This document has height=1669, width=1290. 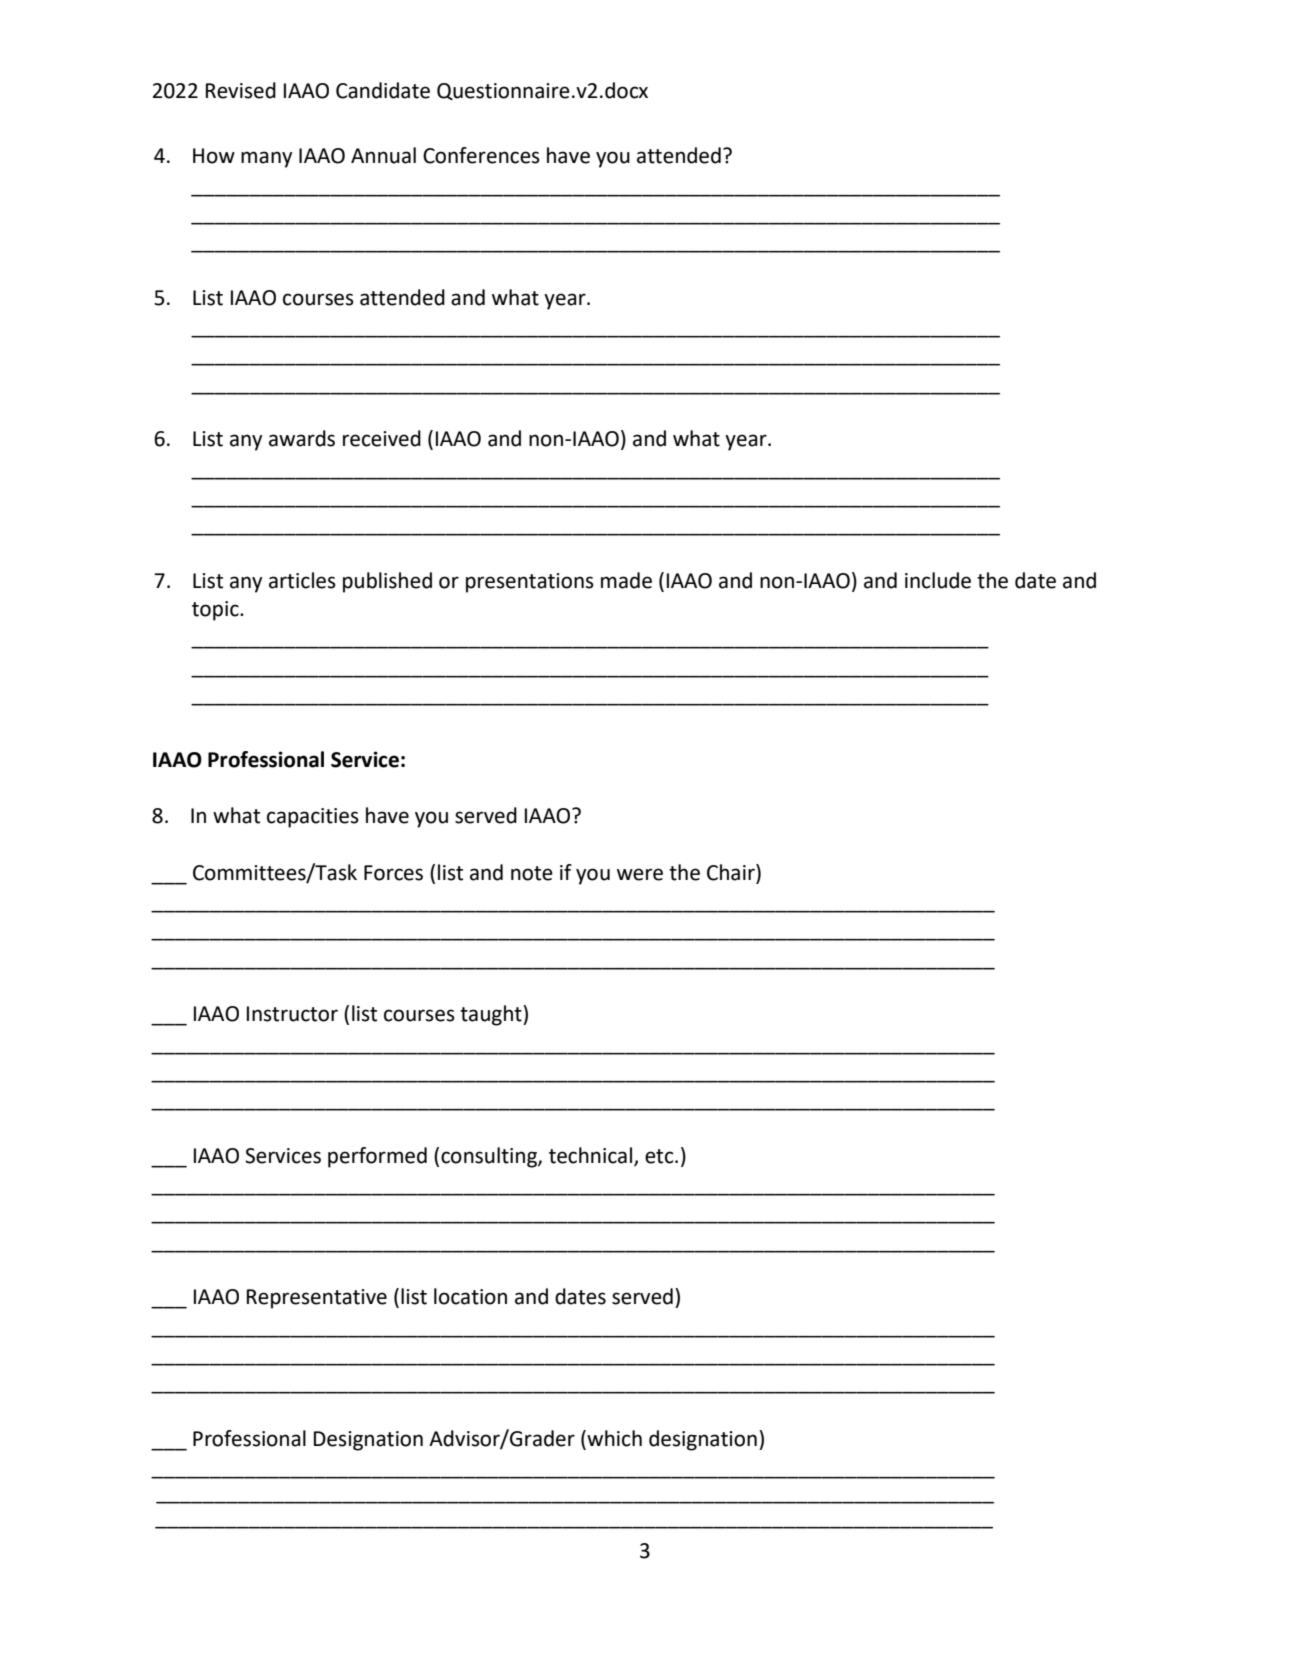 What do you see at coordinates (938, 580) in the document?
I see `include` at bounding box center [938, 580].
